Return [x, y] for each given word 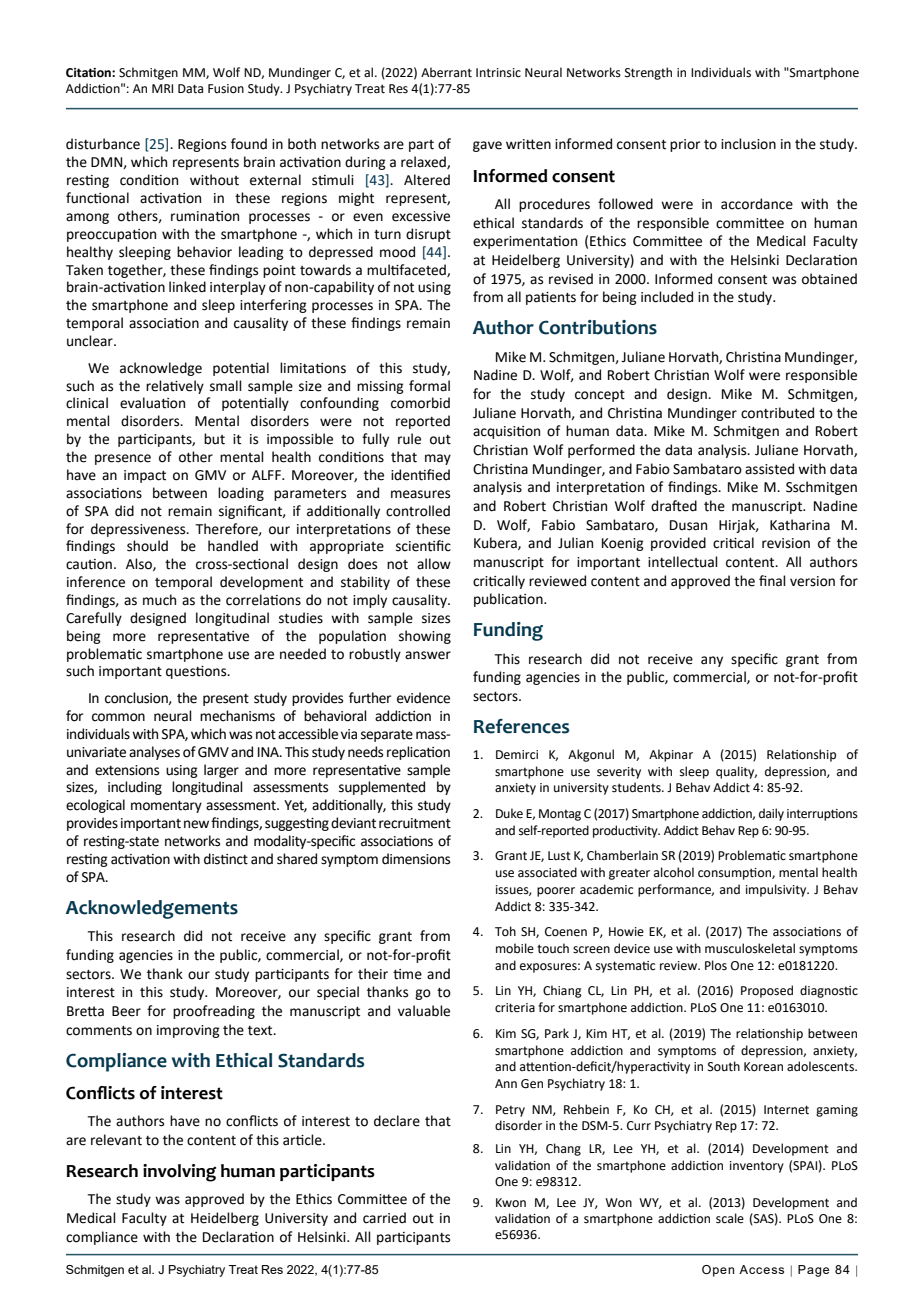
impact [145, 476]
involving [179, 1173]
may [438, 459]
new [196, 824]
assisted [769, 469]
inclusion [748, 144]
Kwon [511, 1203]
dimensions [416, 859]
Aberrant [446, 72]
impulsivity [777, 890]
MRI [162, 88]
